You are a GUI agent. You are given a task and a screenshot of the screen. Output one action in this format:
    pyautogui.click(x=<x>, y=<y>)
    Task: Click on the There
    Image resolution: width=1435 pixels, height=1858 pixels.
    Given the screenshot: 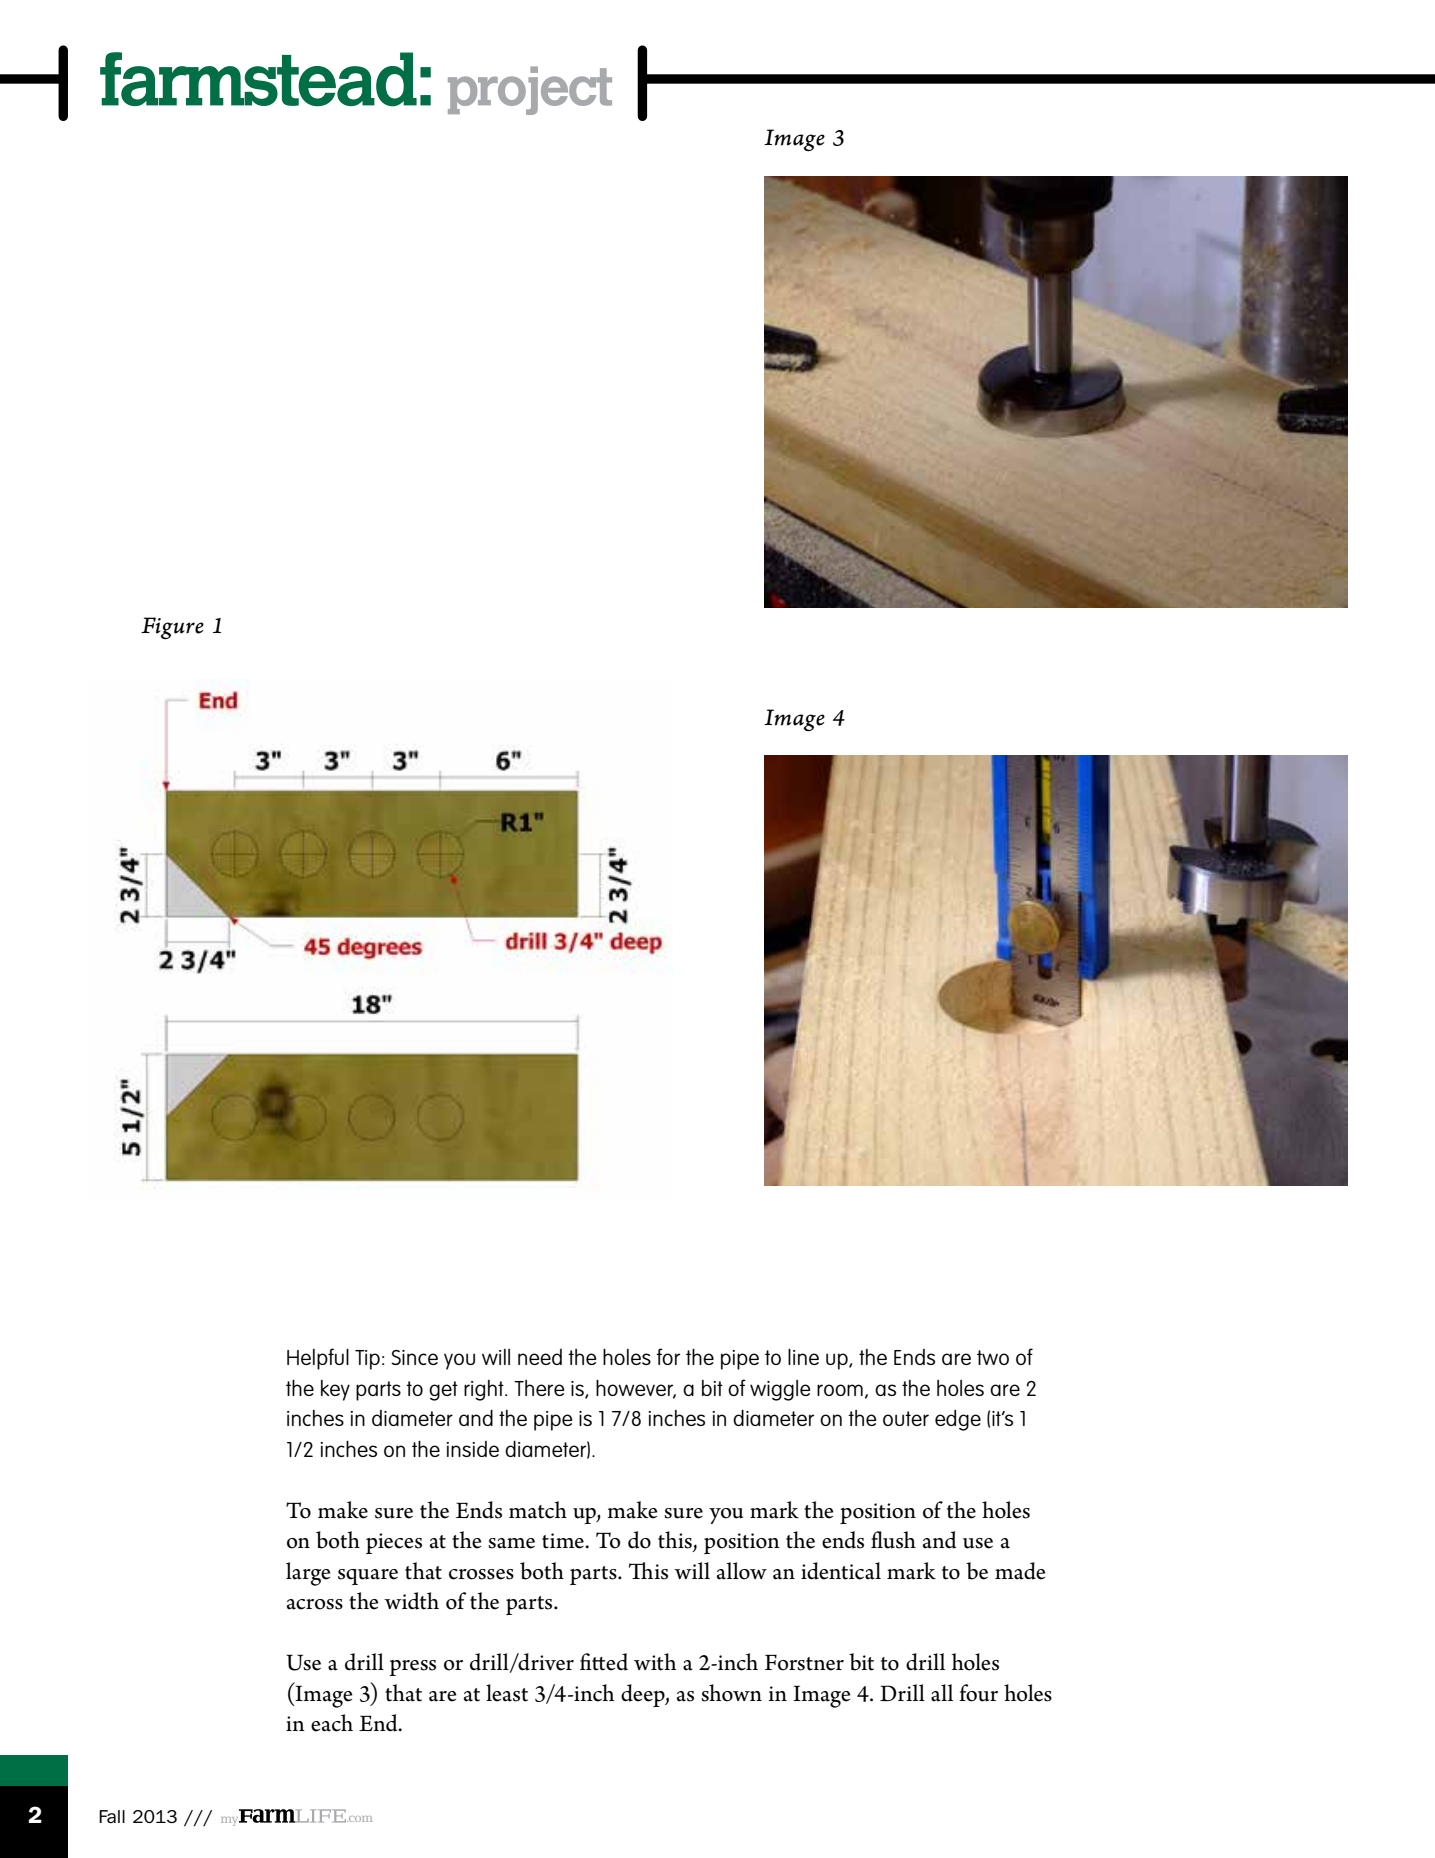 What is the action you would take?
    pyautogui.click(x=539, y=1388)
